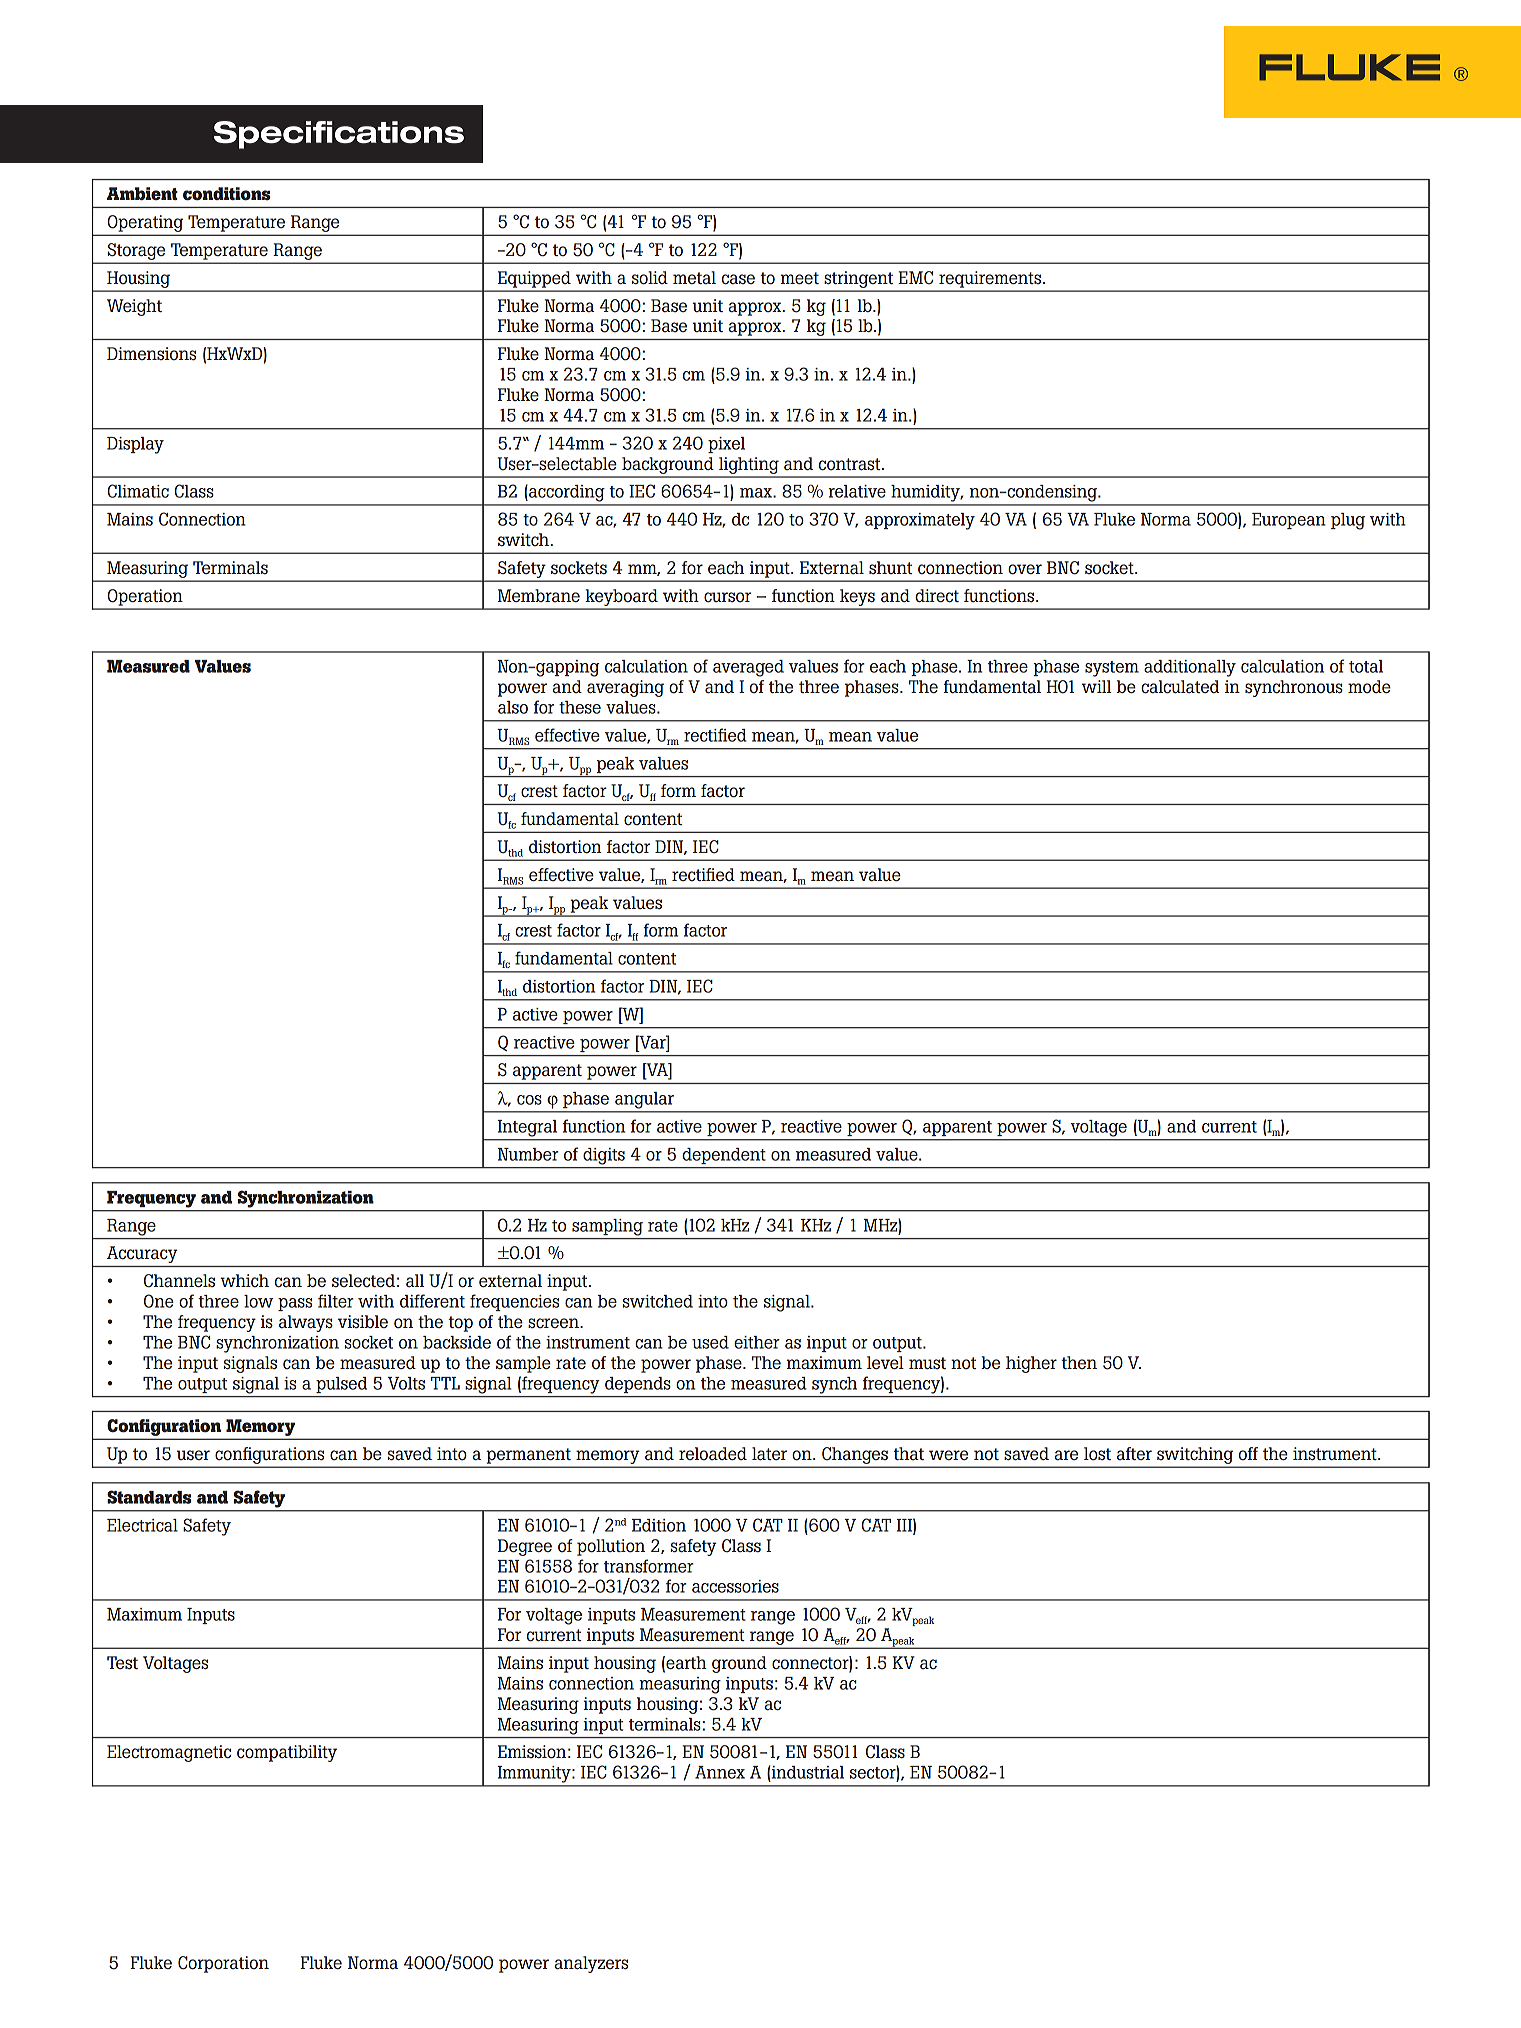 The width and height of the image is (1521, 2028). Describe the element at coordinates (625, 688) in the image. I see `averaging` at that location.
